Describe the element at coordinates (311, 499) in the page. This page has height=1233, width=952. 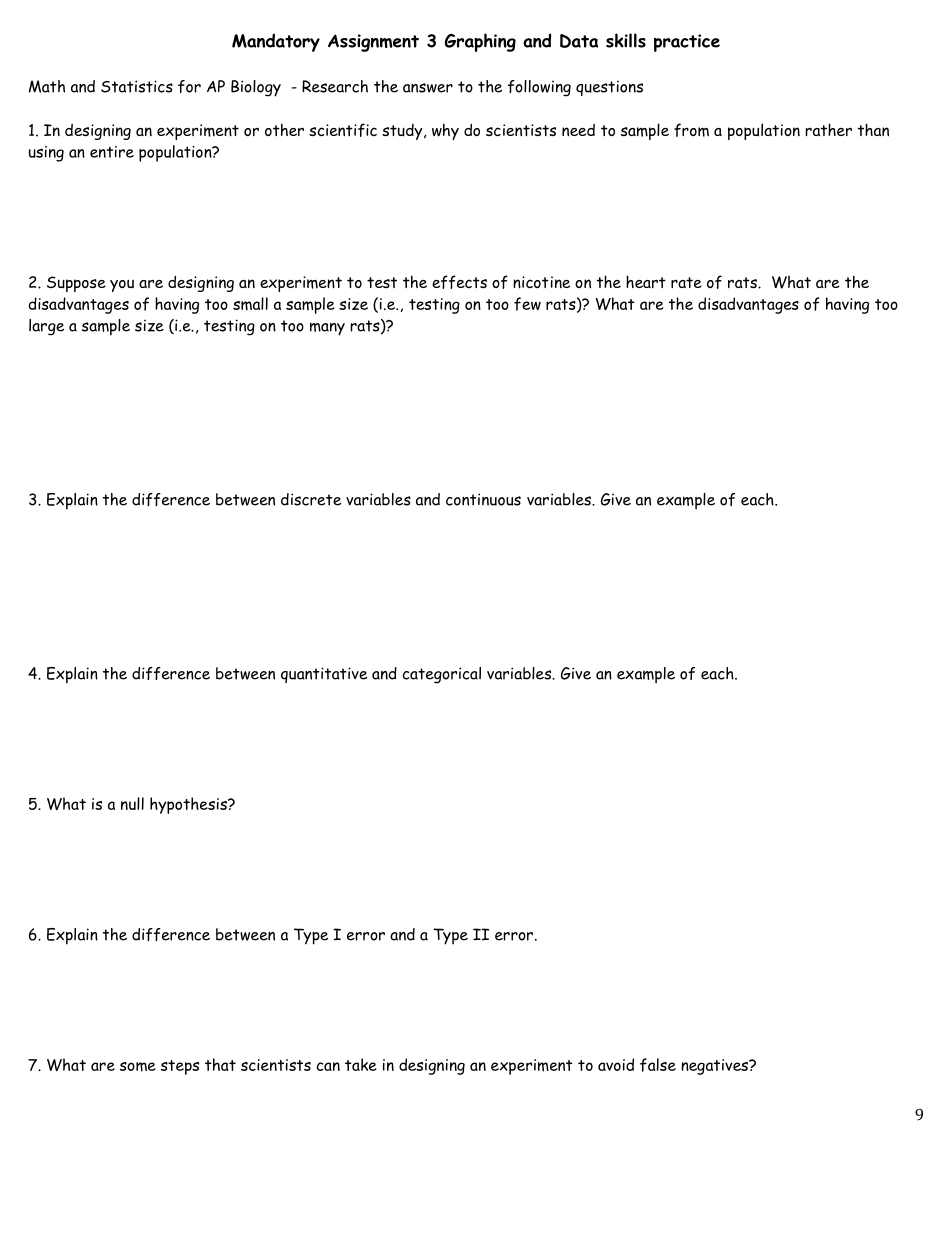
I see `discrete` at that location.
